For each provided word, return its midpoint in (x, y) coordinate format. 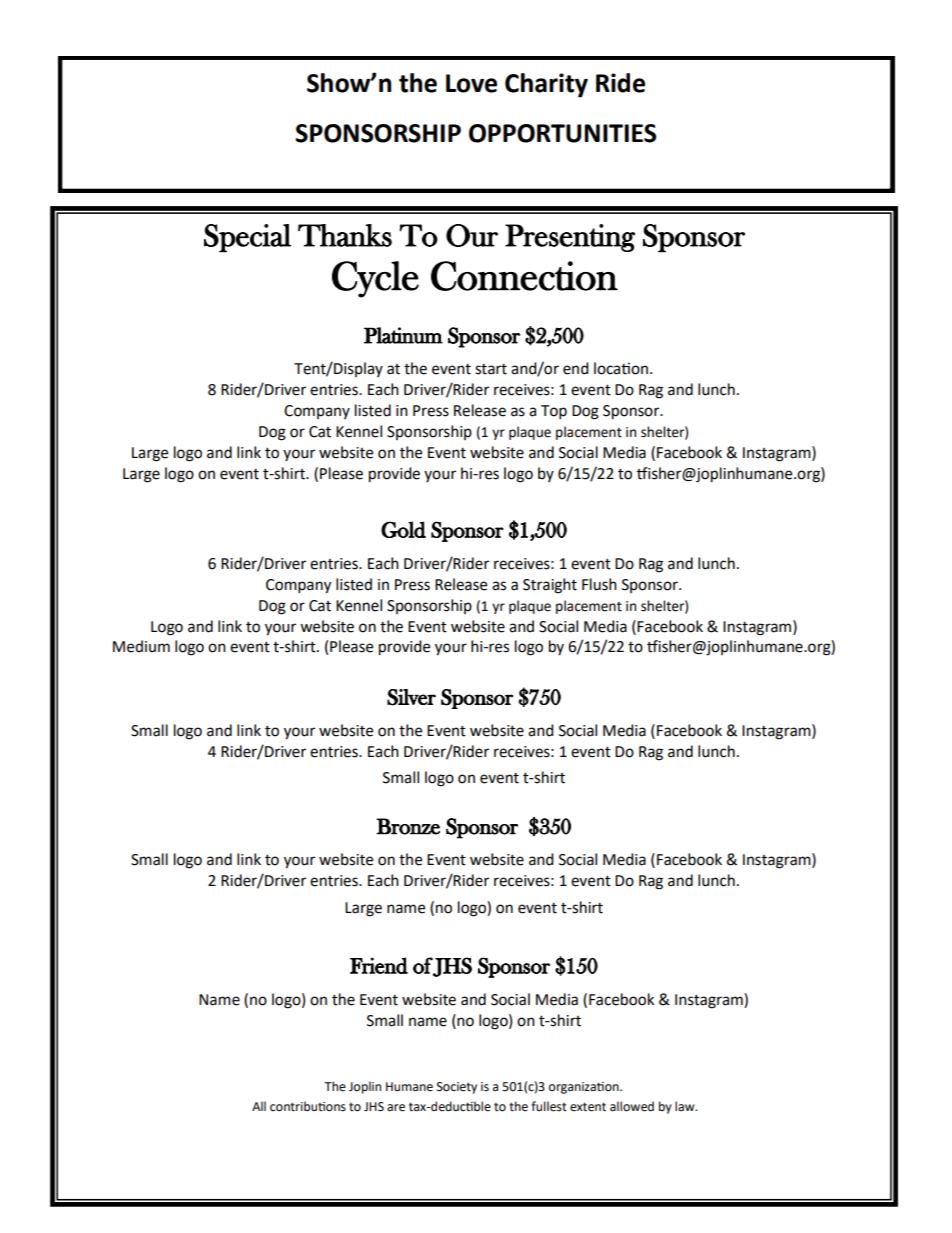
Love (471, 83)
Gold (403, 529)
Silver (411, 697)
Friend (379, 965)
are (396, 1108)
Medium (141, 646)
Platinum (403, 335)
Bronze (408, 826)
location (621, 368)
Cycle (375, 279)
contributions (308, 1106)
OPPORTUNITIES (562, 133)
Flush (599, 584)
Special (247, 238)
